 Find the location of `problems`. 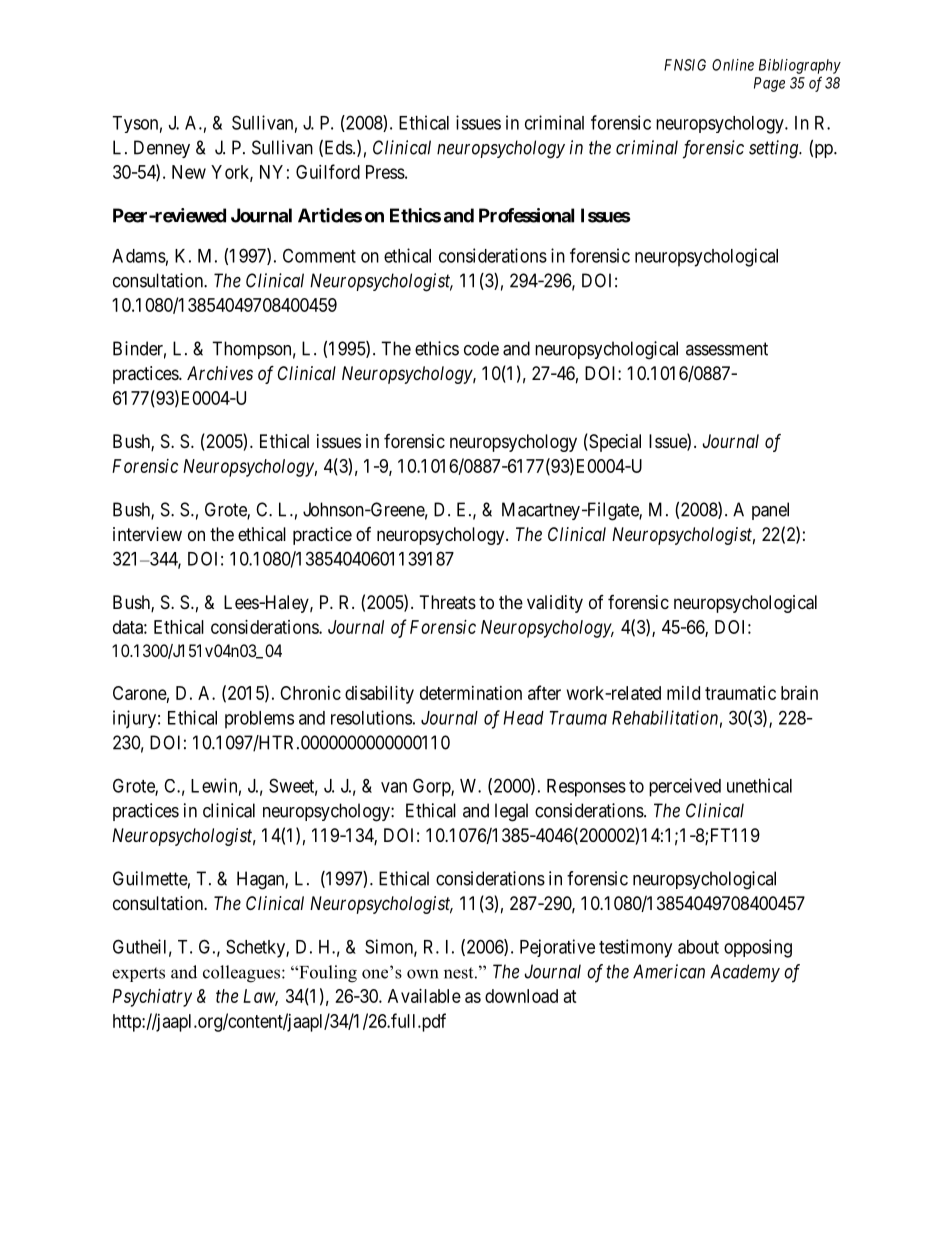

problems is located at coordinates (259, 720).
